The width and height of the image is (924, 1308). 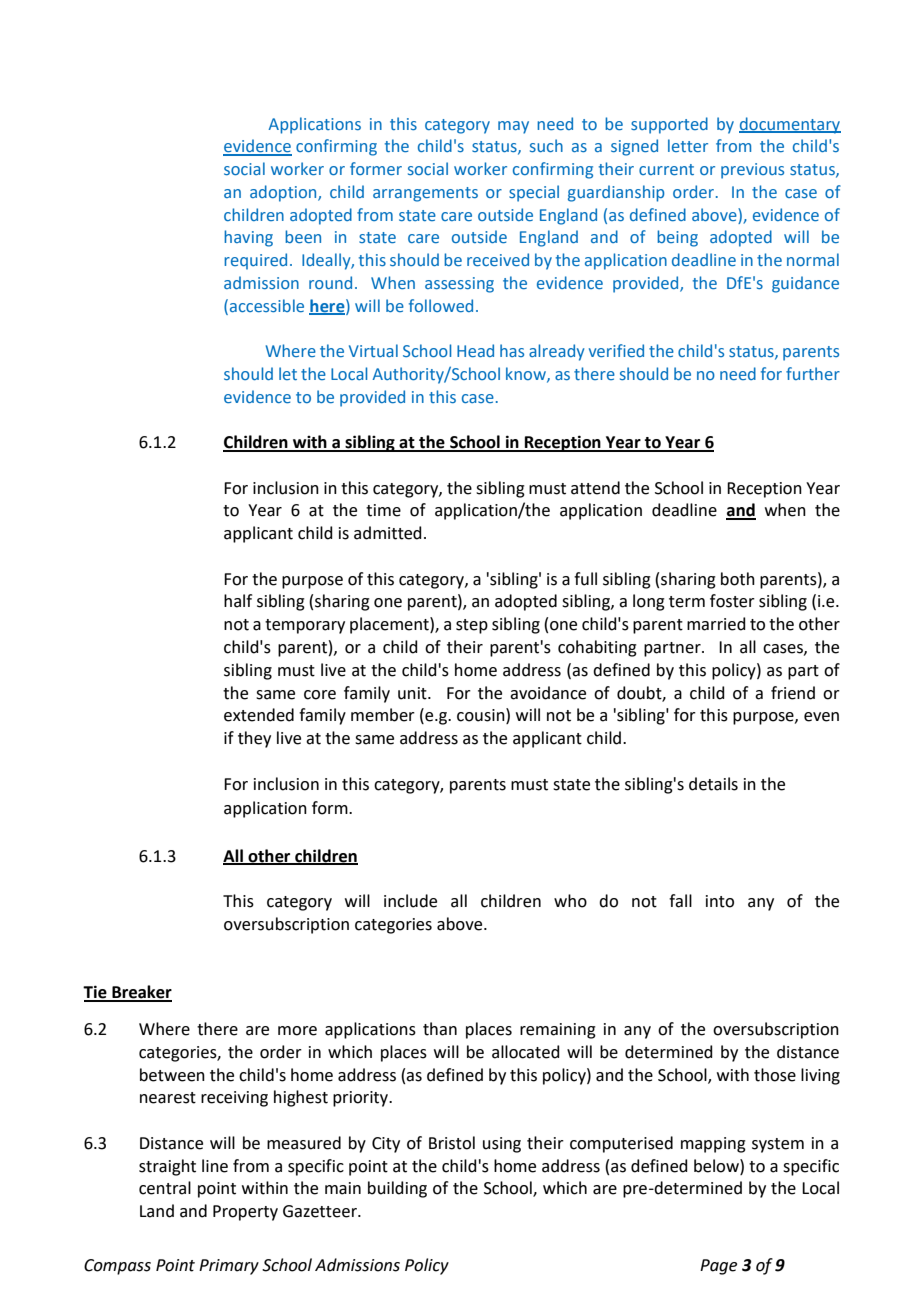 What do you see at coordinates (752, 171) in the image?
I see `previous` at bounding box center [752, 171].
